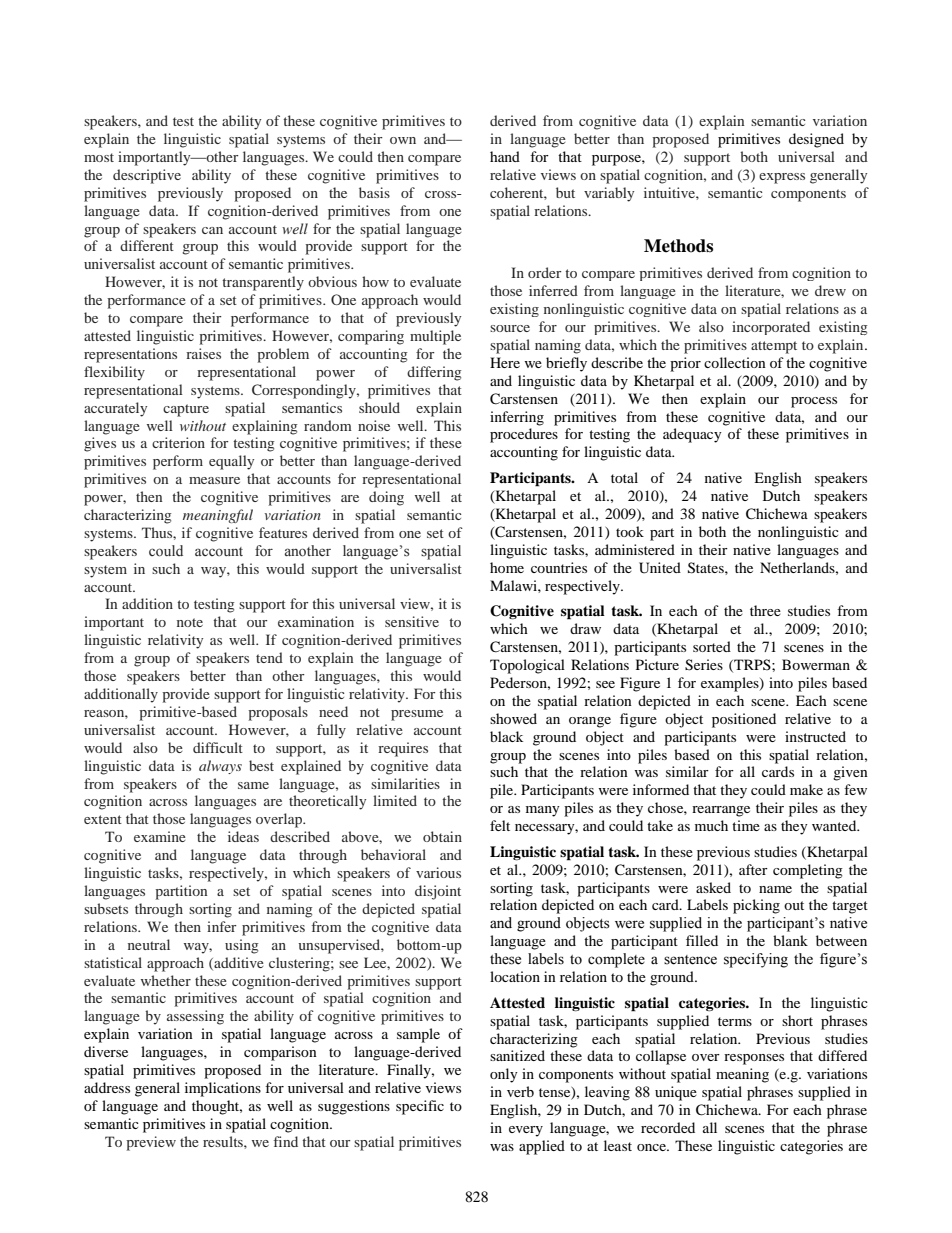  What do you see at coordinates (754, 1059) in the document?
I see `responses` at bounding box center [754, 1059].
